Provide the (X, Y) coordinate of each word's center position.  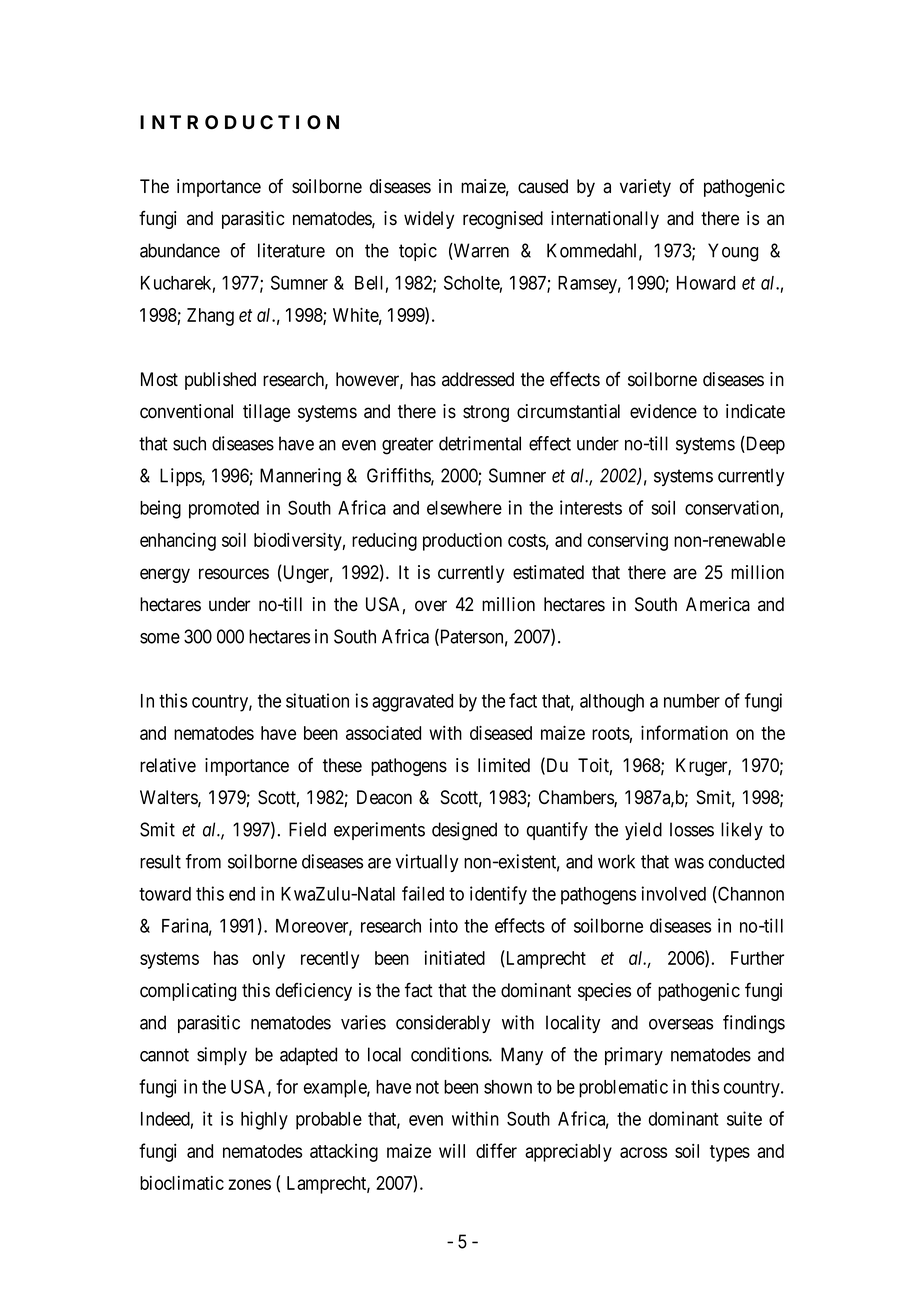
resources (234, 574)
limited (504, 765)
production (462, 541)
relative (168, 765)
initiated (455, 957)
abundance (180, 250)
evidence (663, 411)
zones (249, 1184)
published (220, 381)
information (684, 732)
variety (645, 188)
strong (486, 413)
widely (429, 220)
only (269, 960)
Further (757, 958)
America (718, 604)
